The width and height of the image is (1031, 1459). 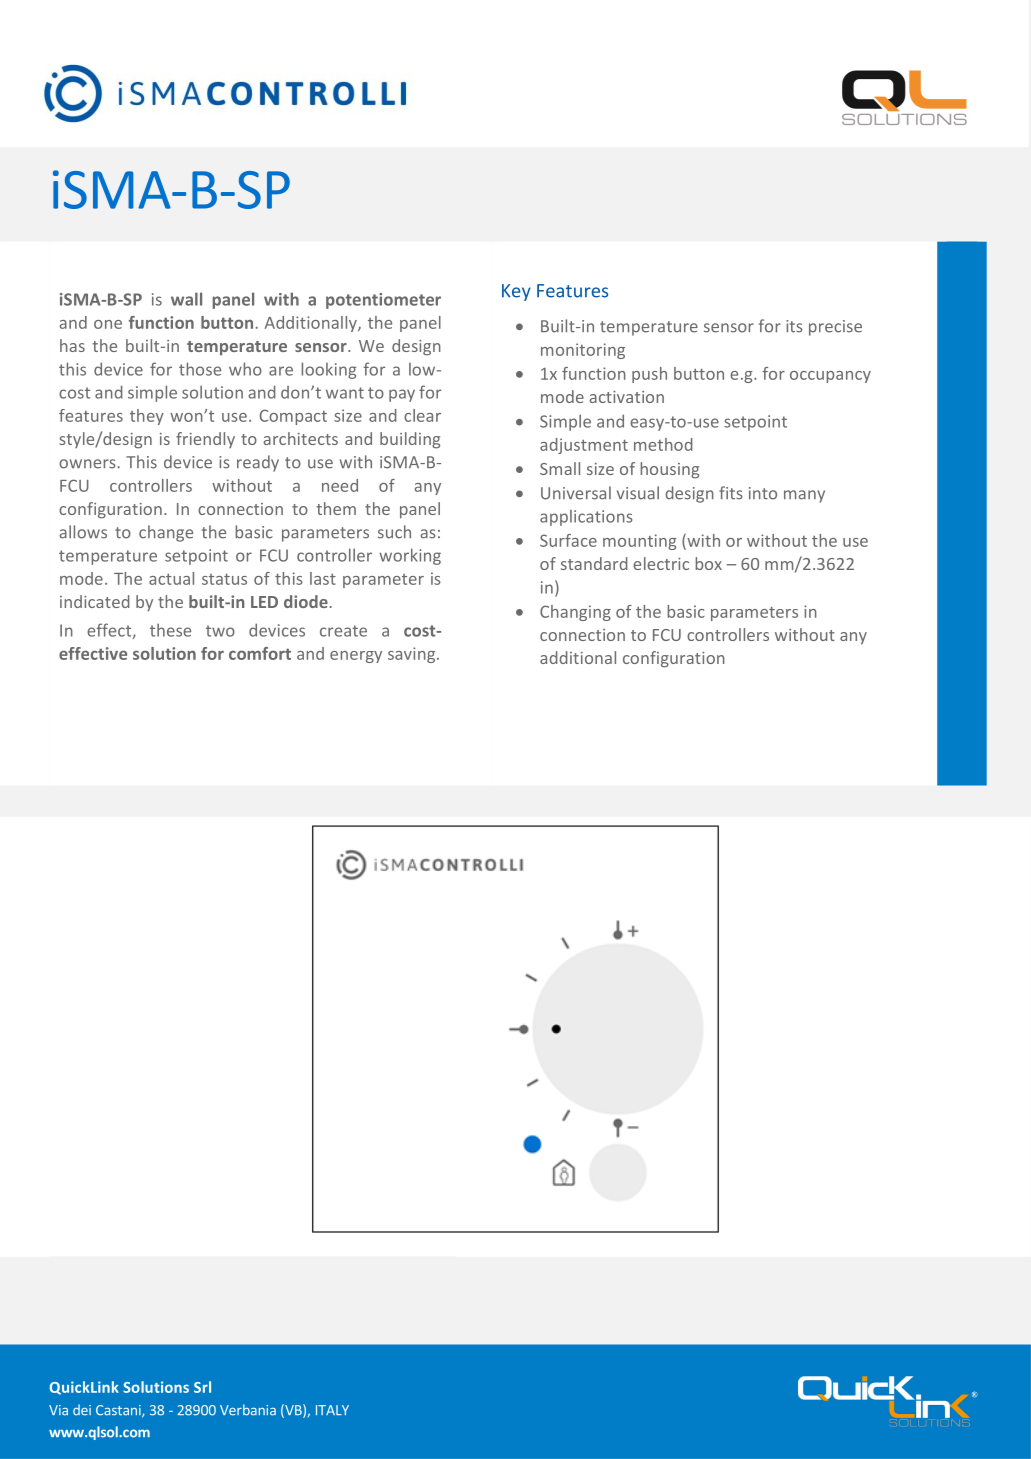 What do you see at coordinates (332, 1410) in the image?
I see `ITALY` at bounding box center [332, 1410].
